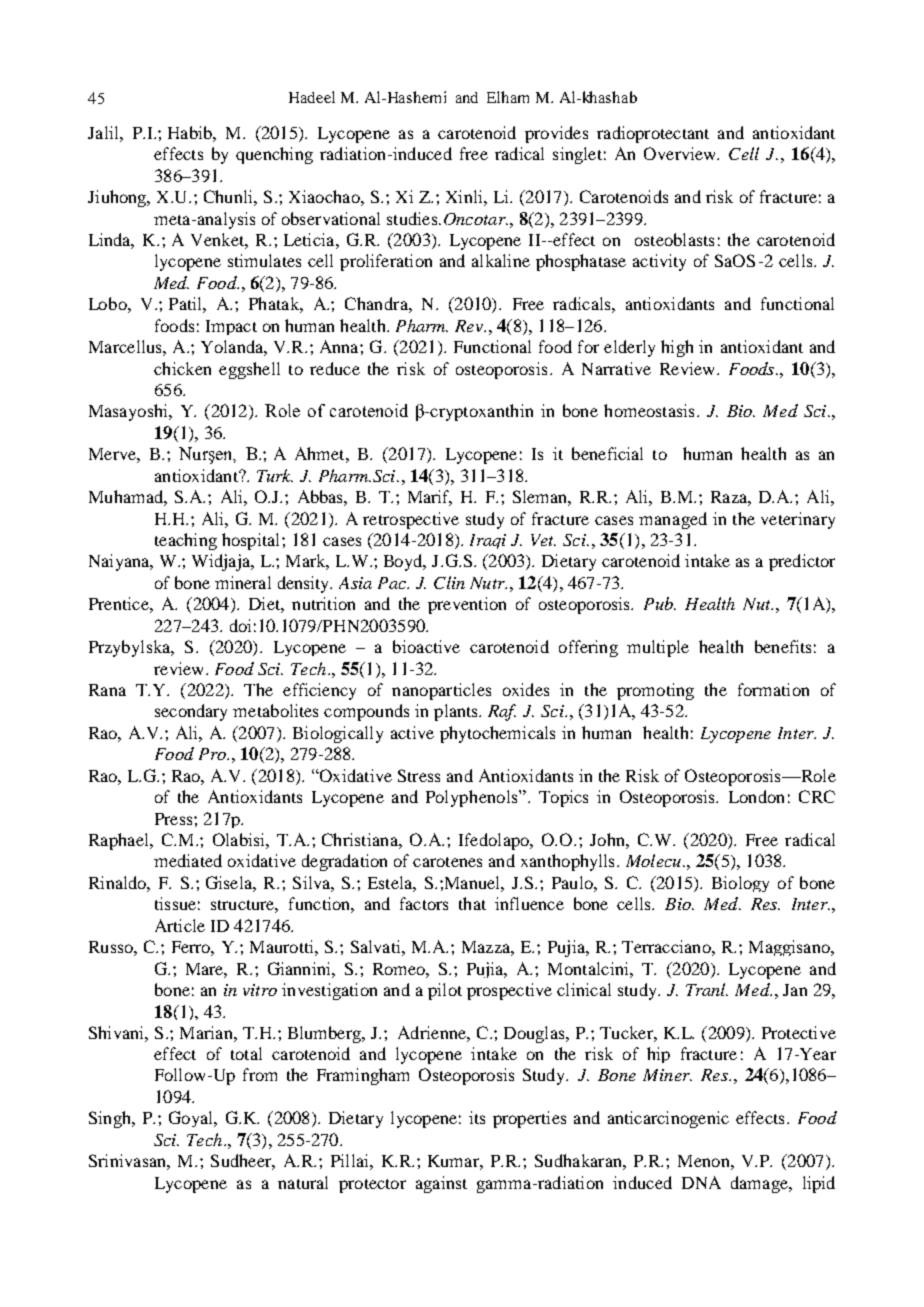 The width and height of the page is (924, 1307). Describe the element at coordinates (175, 903) in the page. I see `tissue` at that location.
